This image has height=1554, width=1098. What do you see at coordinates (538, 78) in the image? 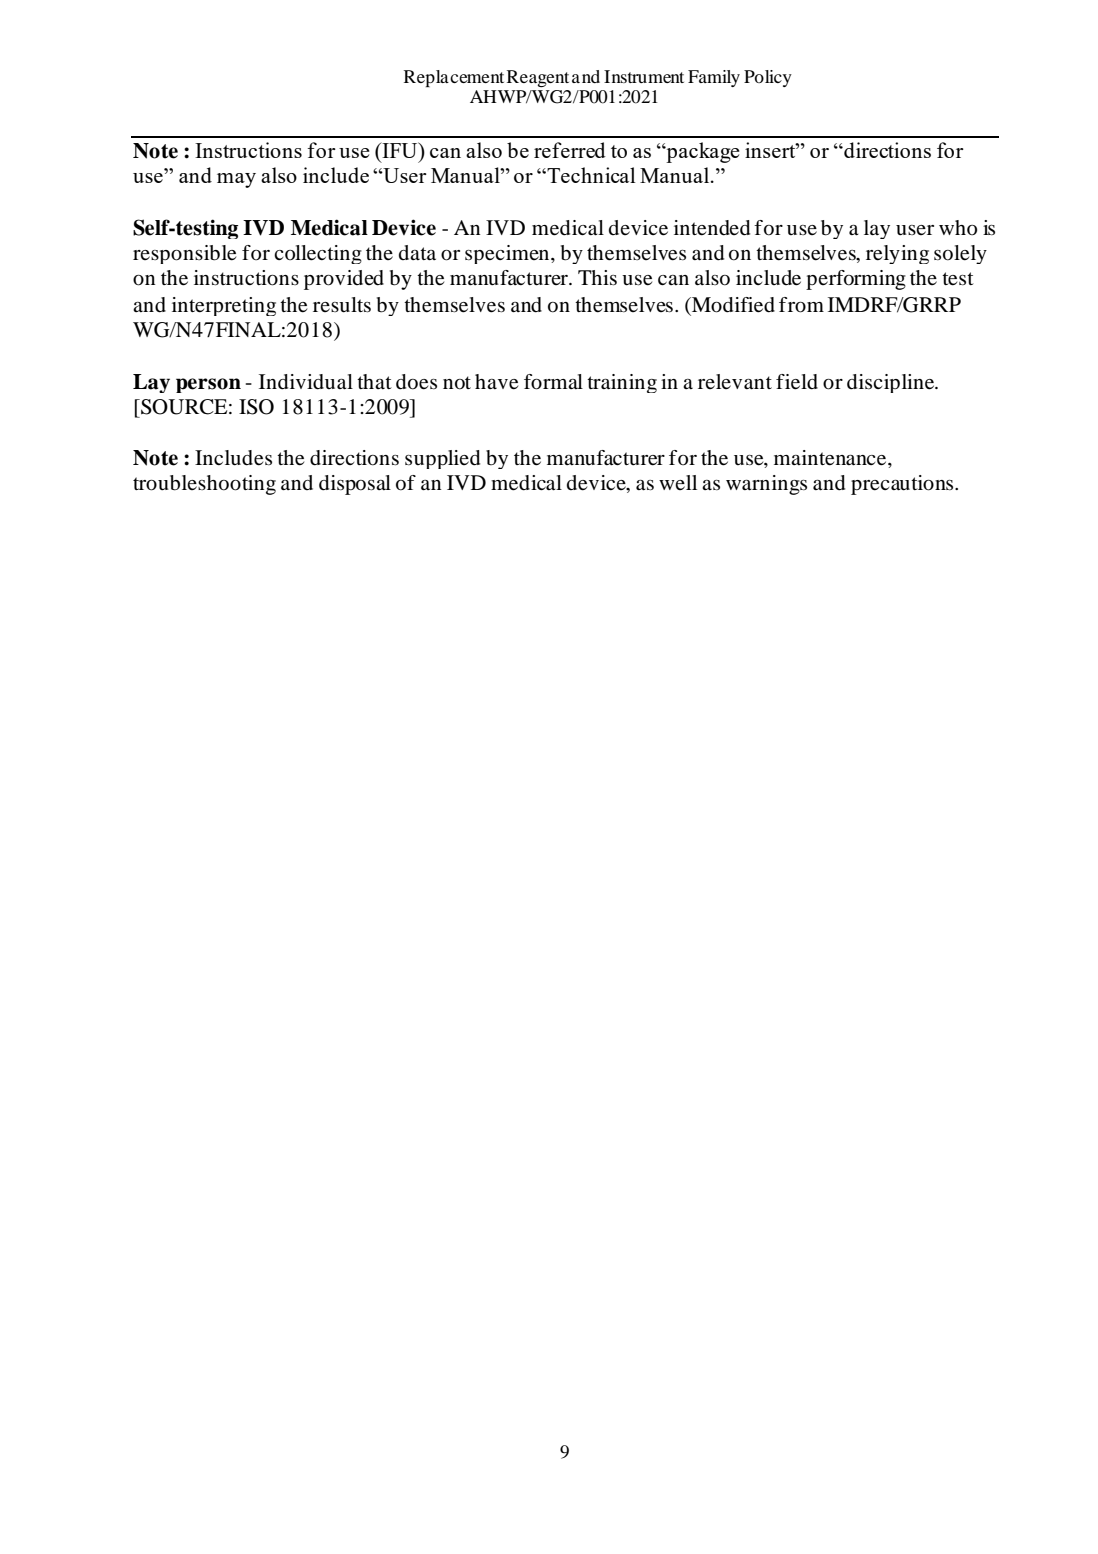
I see `Reagent` at bounding box center [538, 78].
